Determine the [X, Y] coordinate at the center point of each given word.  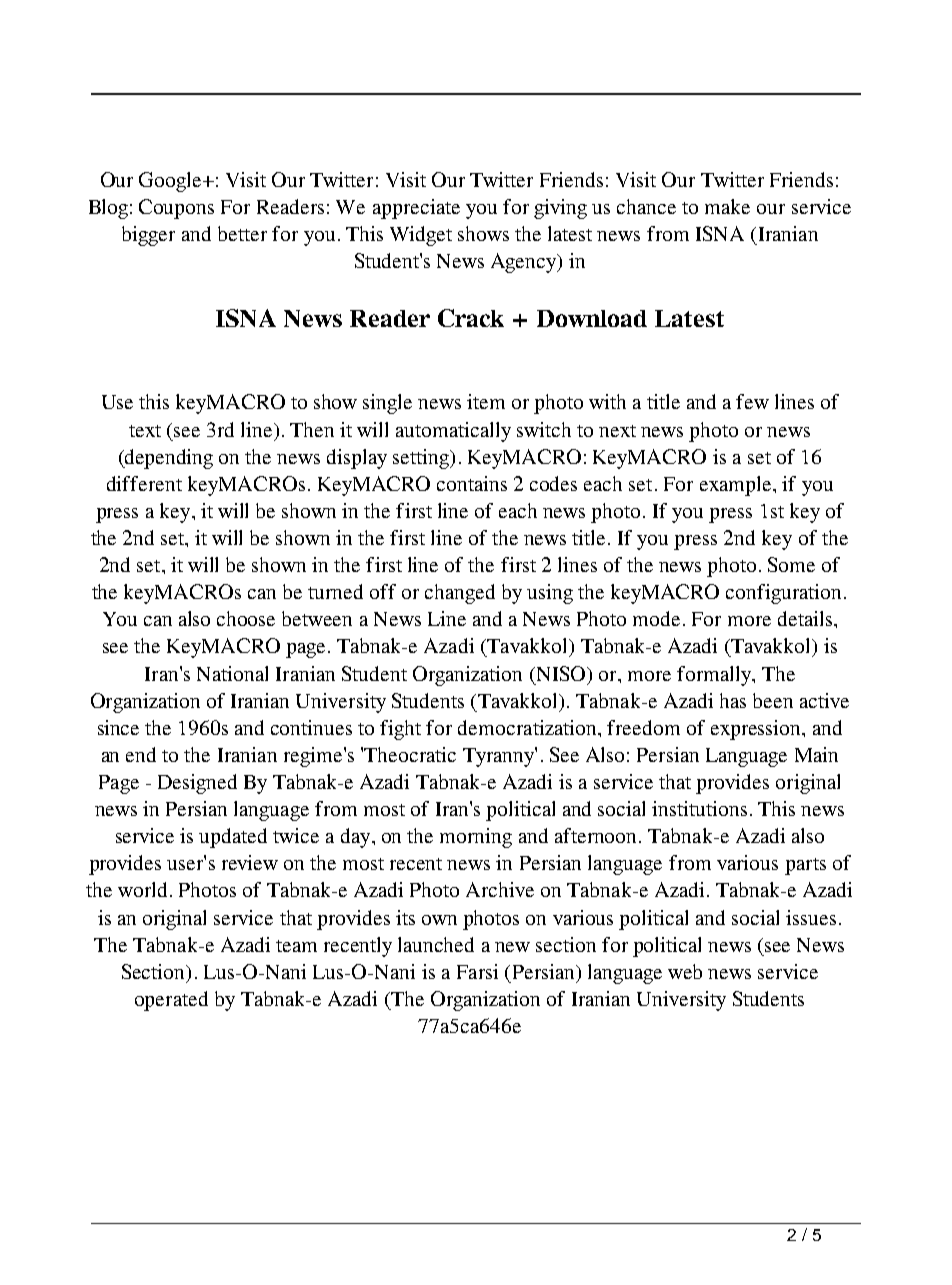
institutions [699, 808]
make [727, 206]
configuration [785, 594]
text [145, 431]
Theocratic [410, 754]
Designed [197, 784]
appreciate [416, 209]
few [752, 401]
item [486, 401]
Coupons [176, 209]
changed [460, 594]
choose [246, 618]
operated [171, 1001]
